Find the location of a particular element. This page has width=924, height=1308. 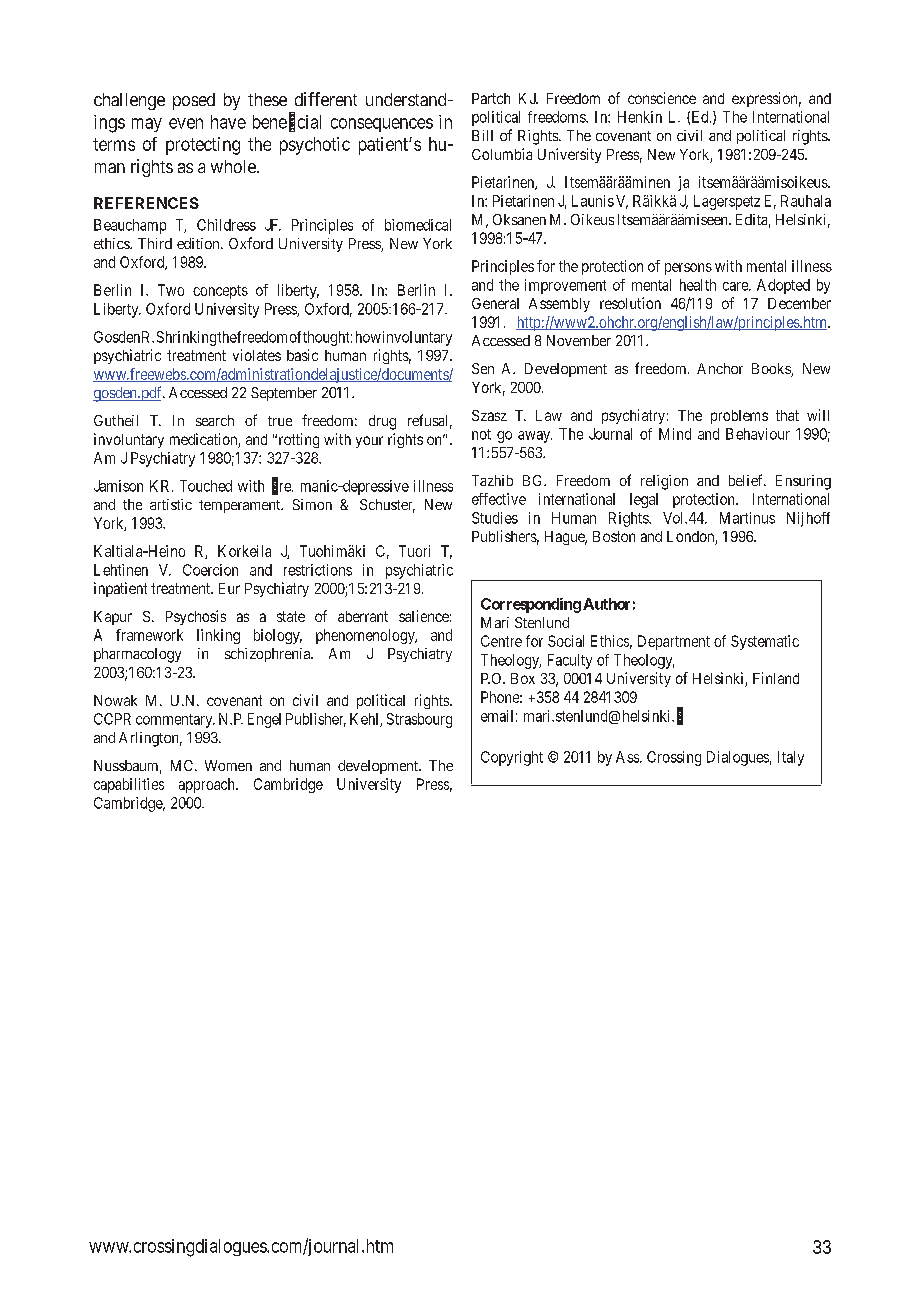

Corresponding is located at coordinates (531, 605).
